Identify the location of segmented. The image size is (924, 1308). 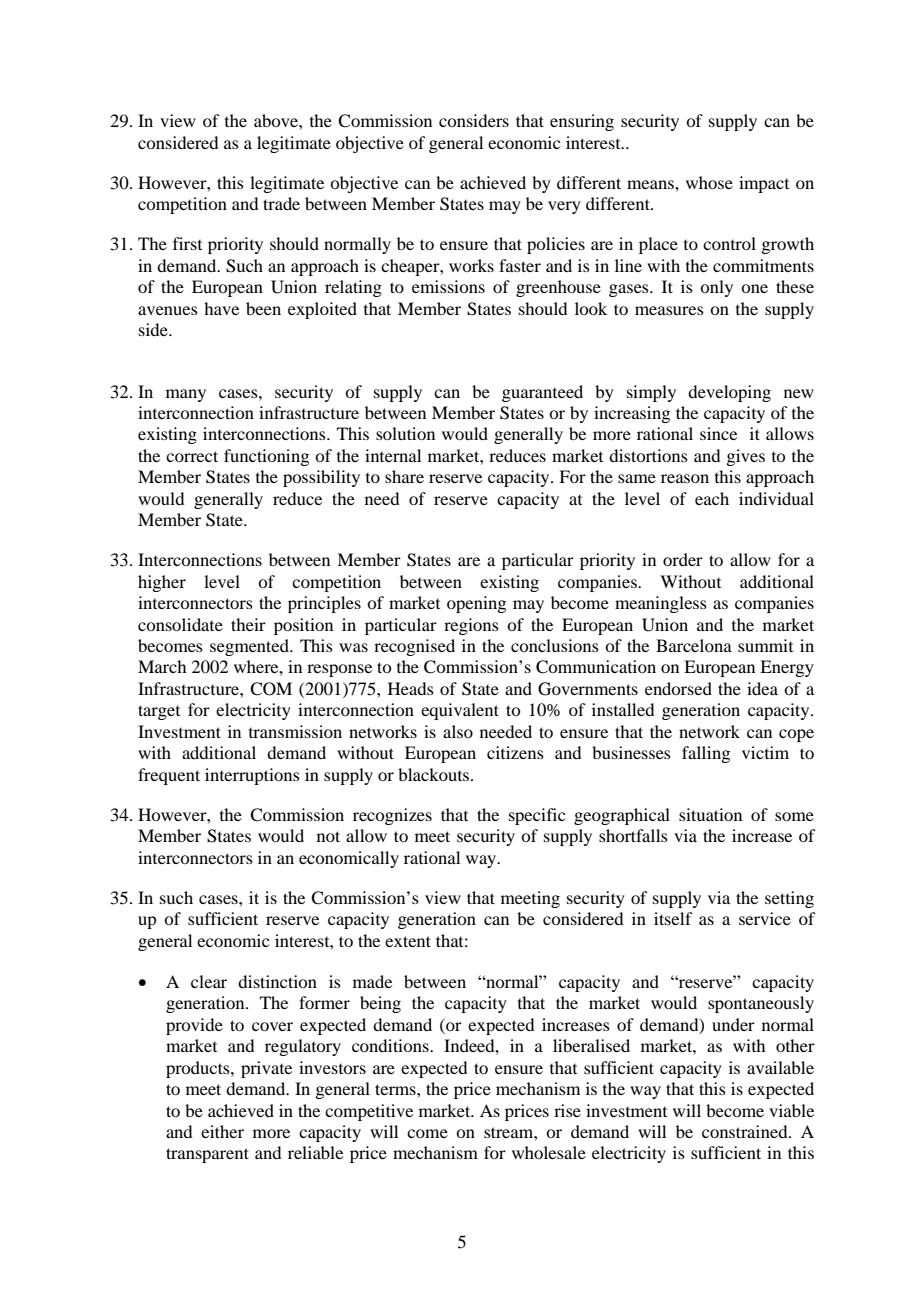
(250, 647).
